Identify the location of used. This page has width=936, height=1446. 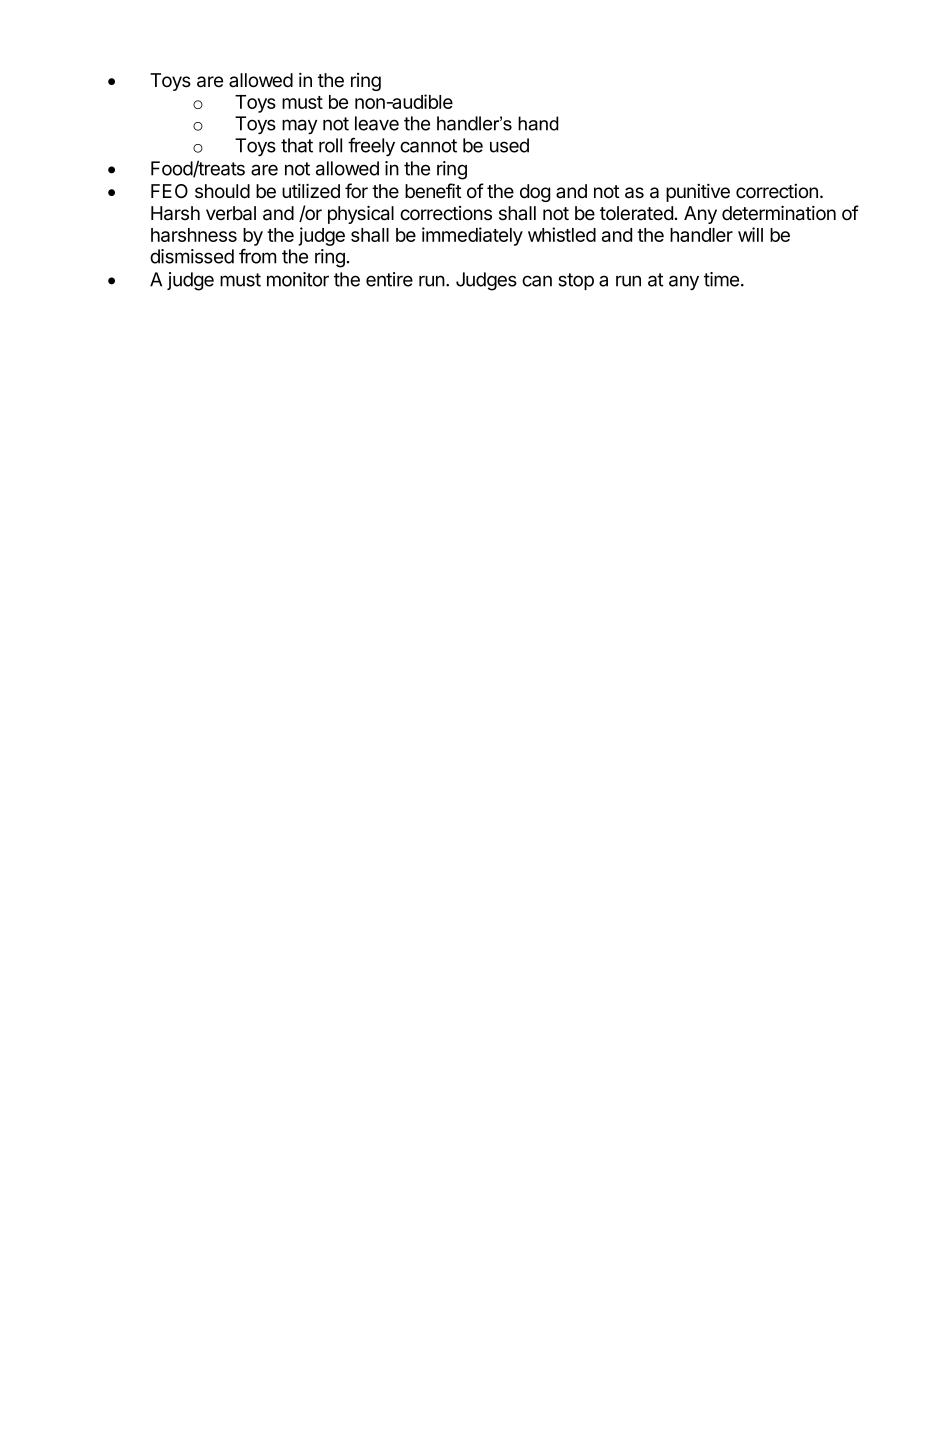
(509, 145).
